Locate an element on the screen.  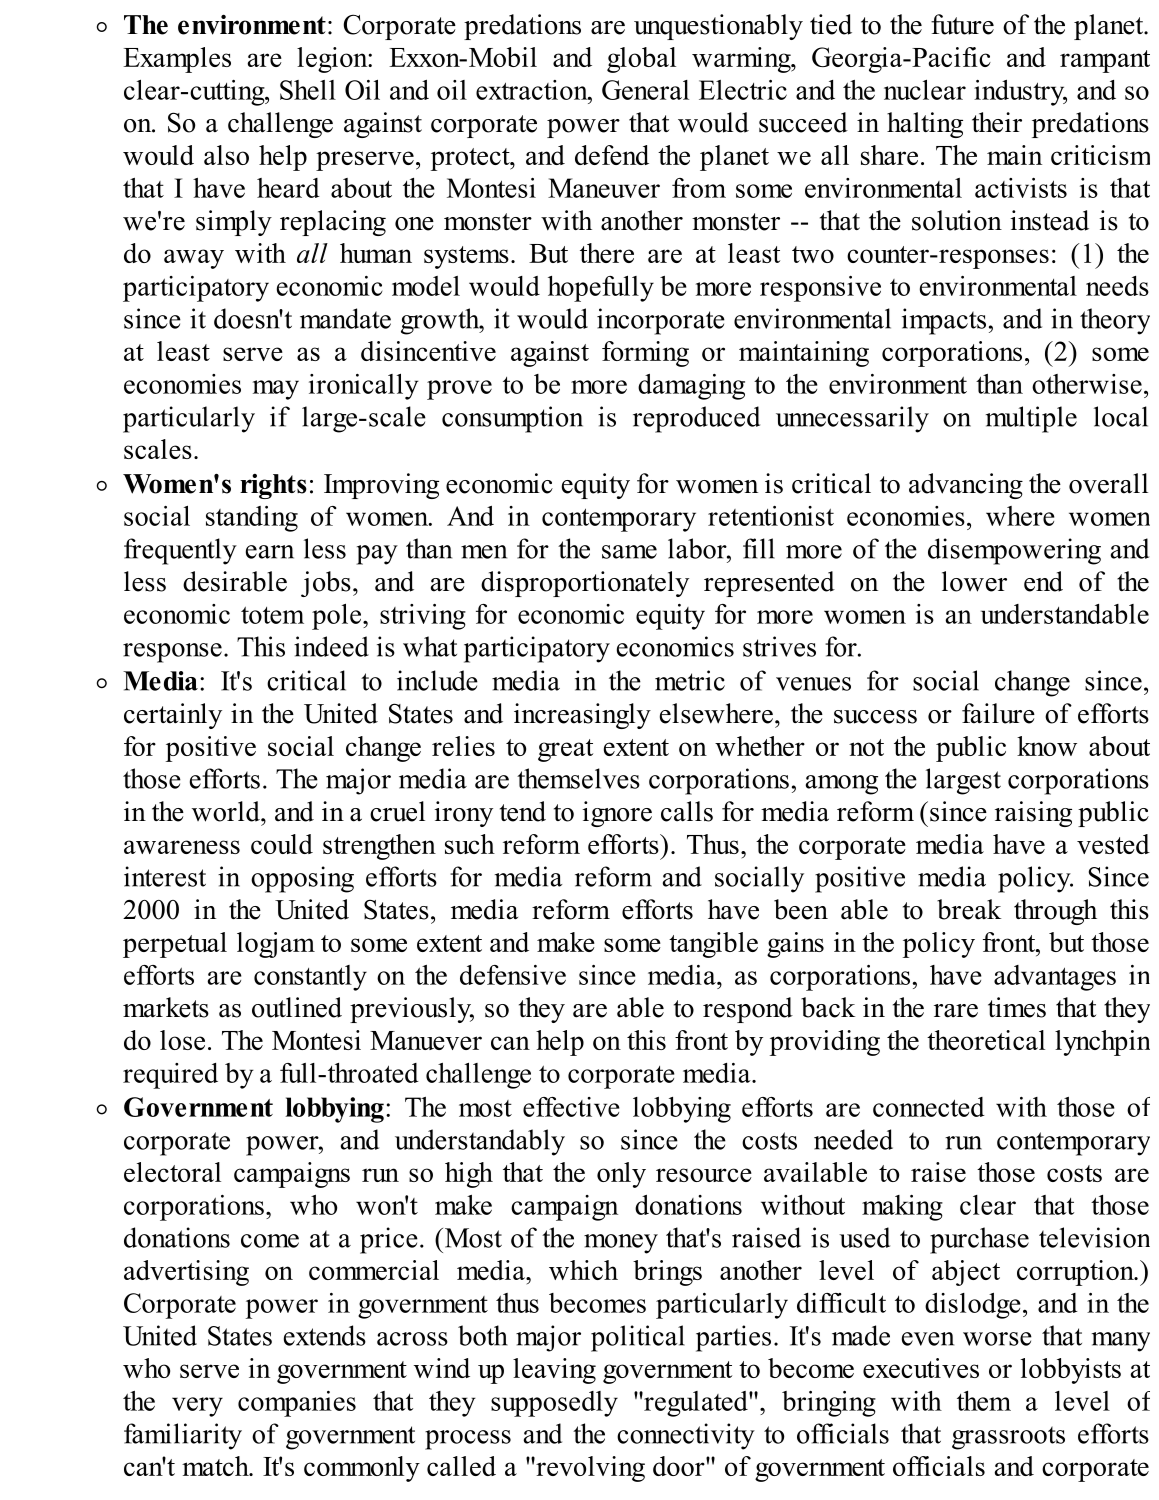
opposing is located at coordinates (302, 879).
